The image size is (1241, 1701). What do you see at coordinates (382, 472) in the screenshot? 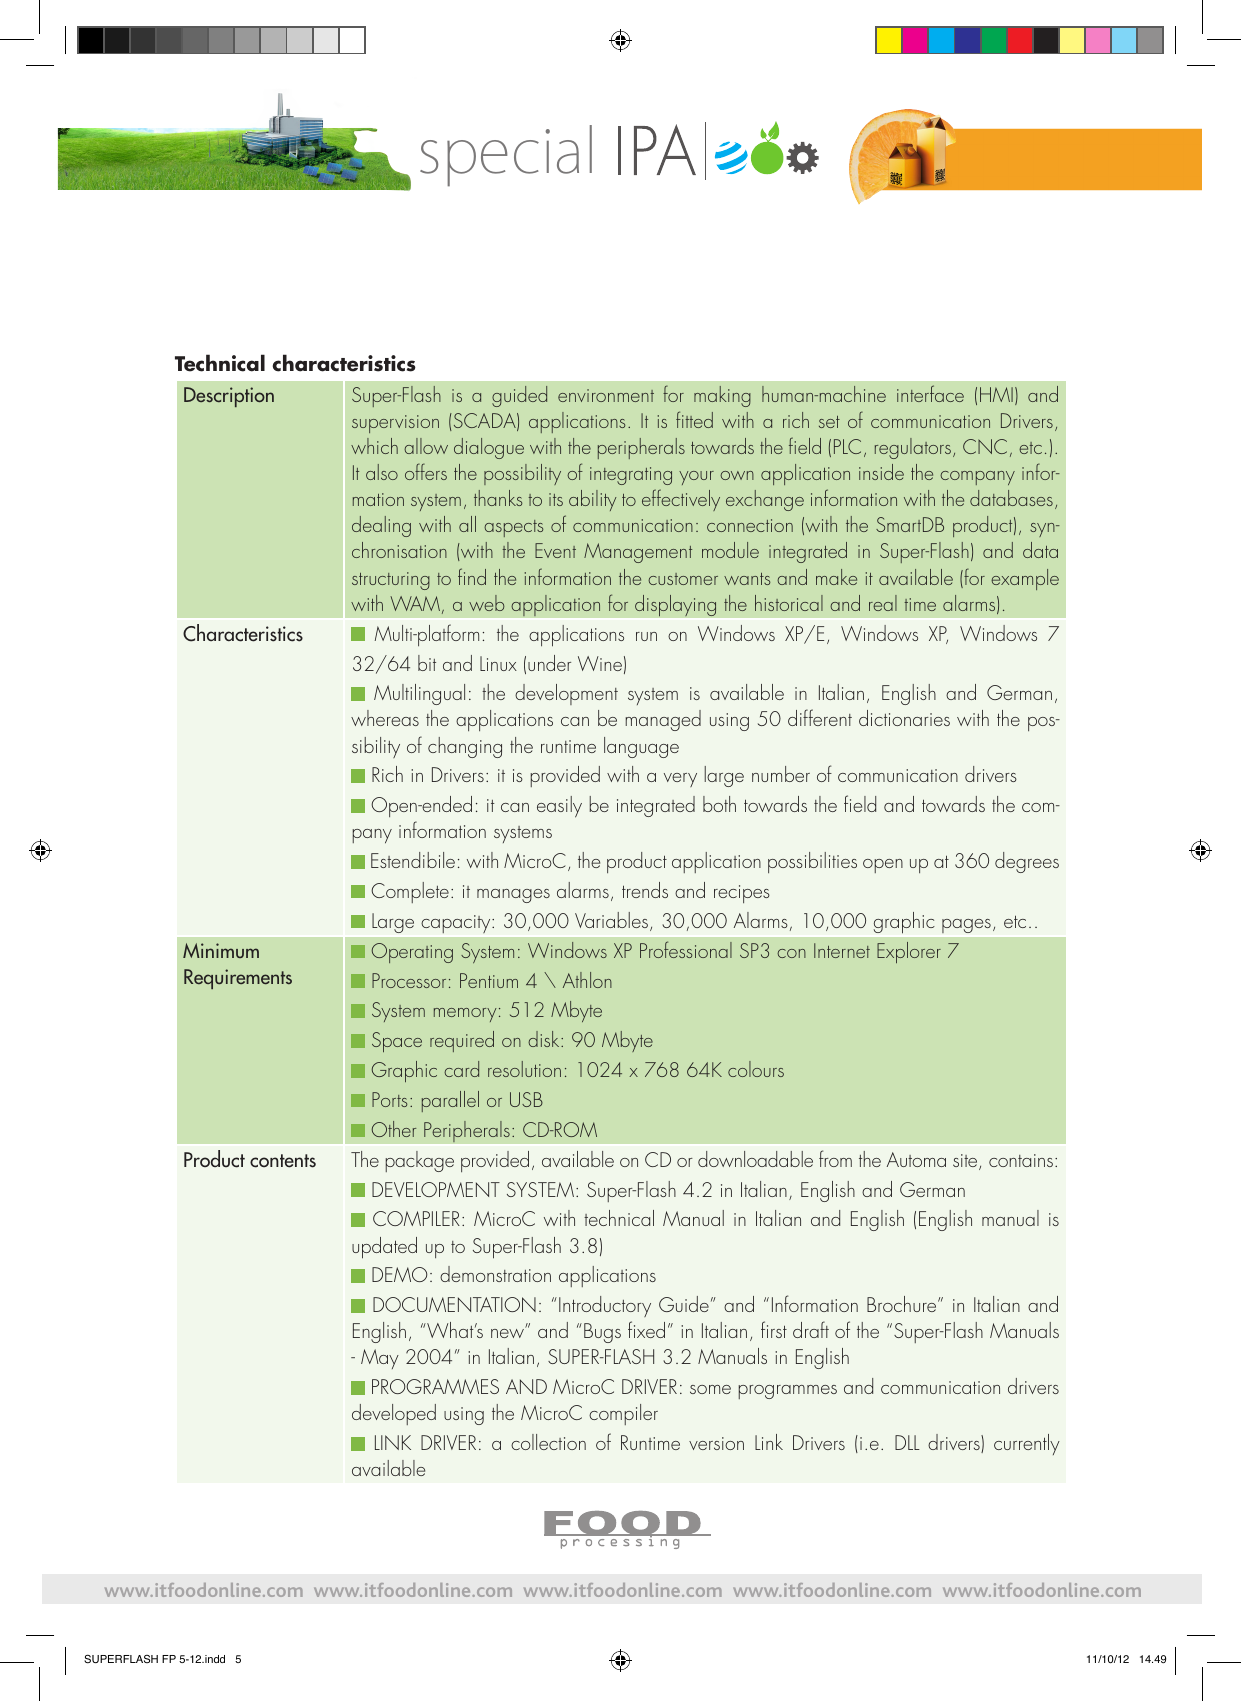
I see `also` at bounding box center [382, 472].
